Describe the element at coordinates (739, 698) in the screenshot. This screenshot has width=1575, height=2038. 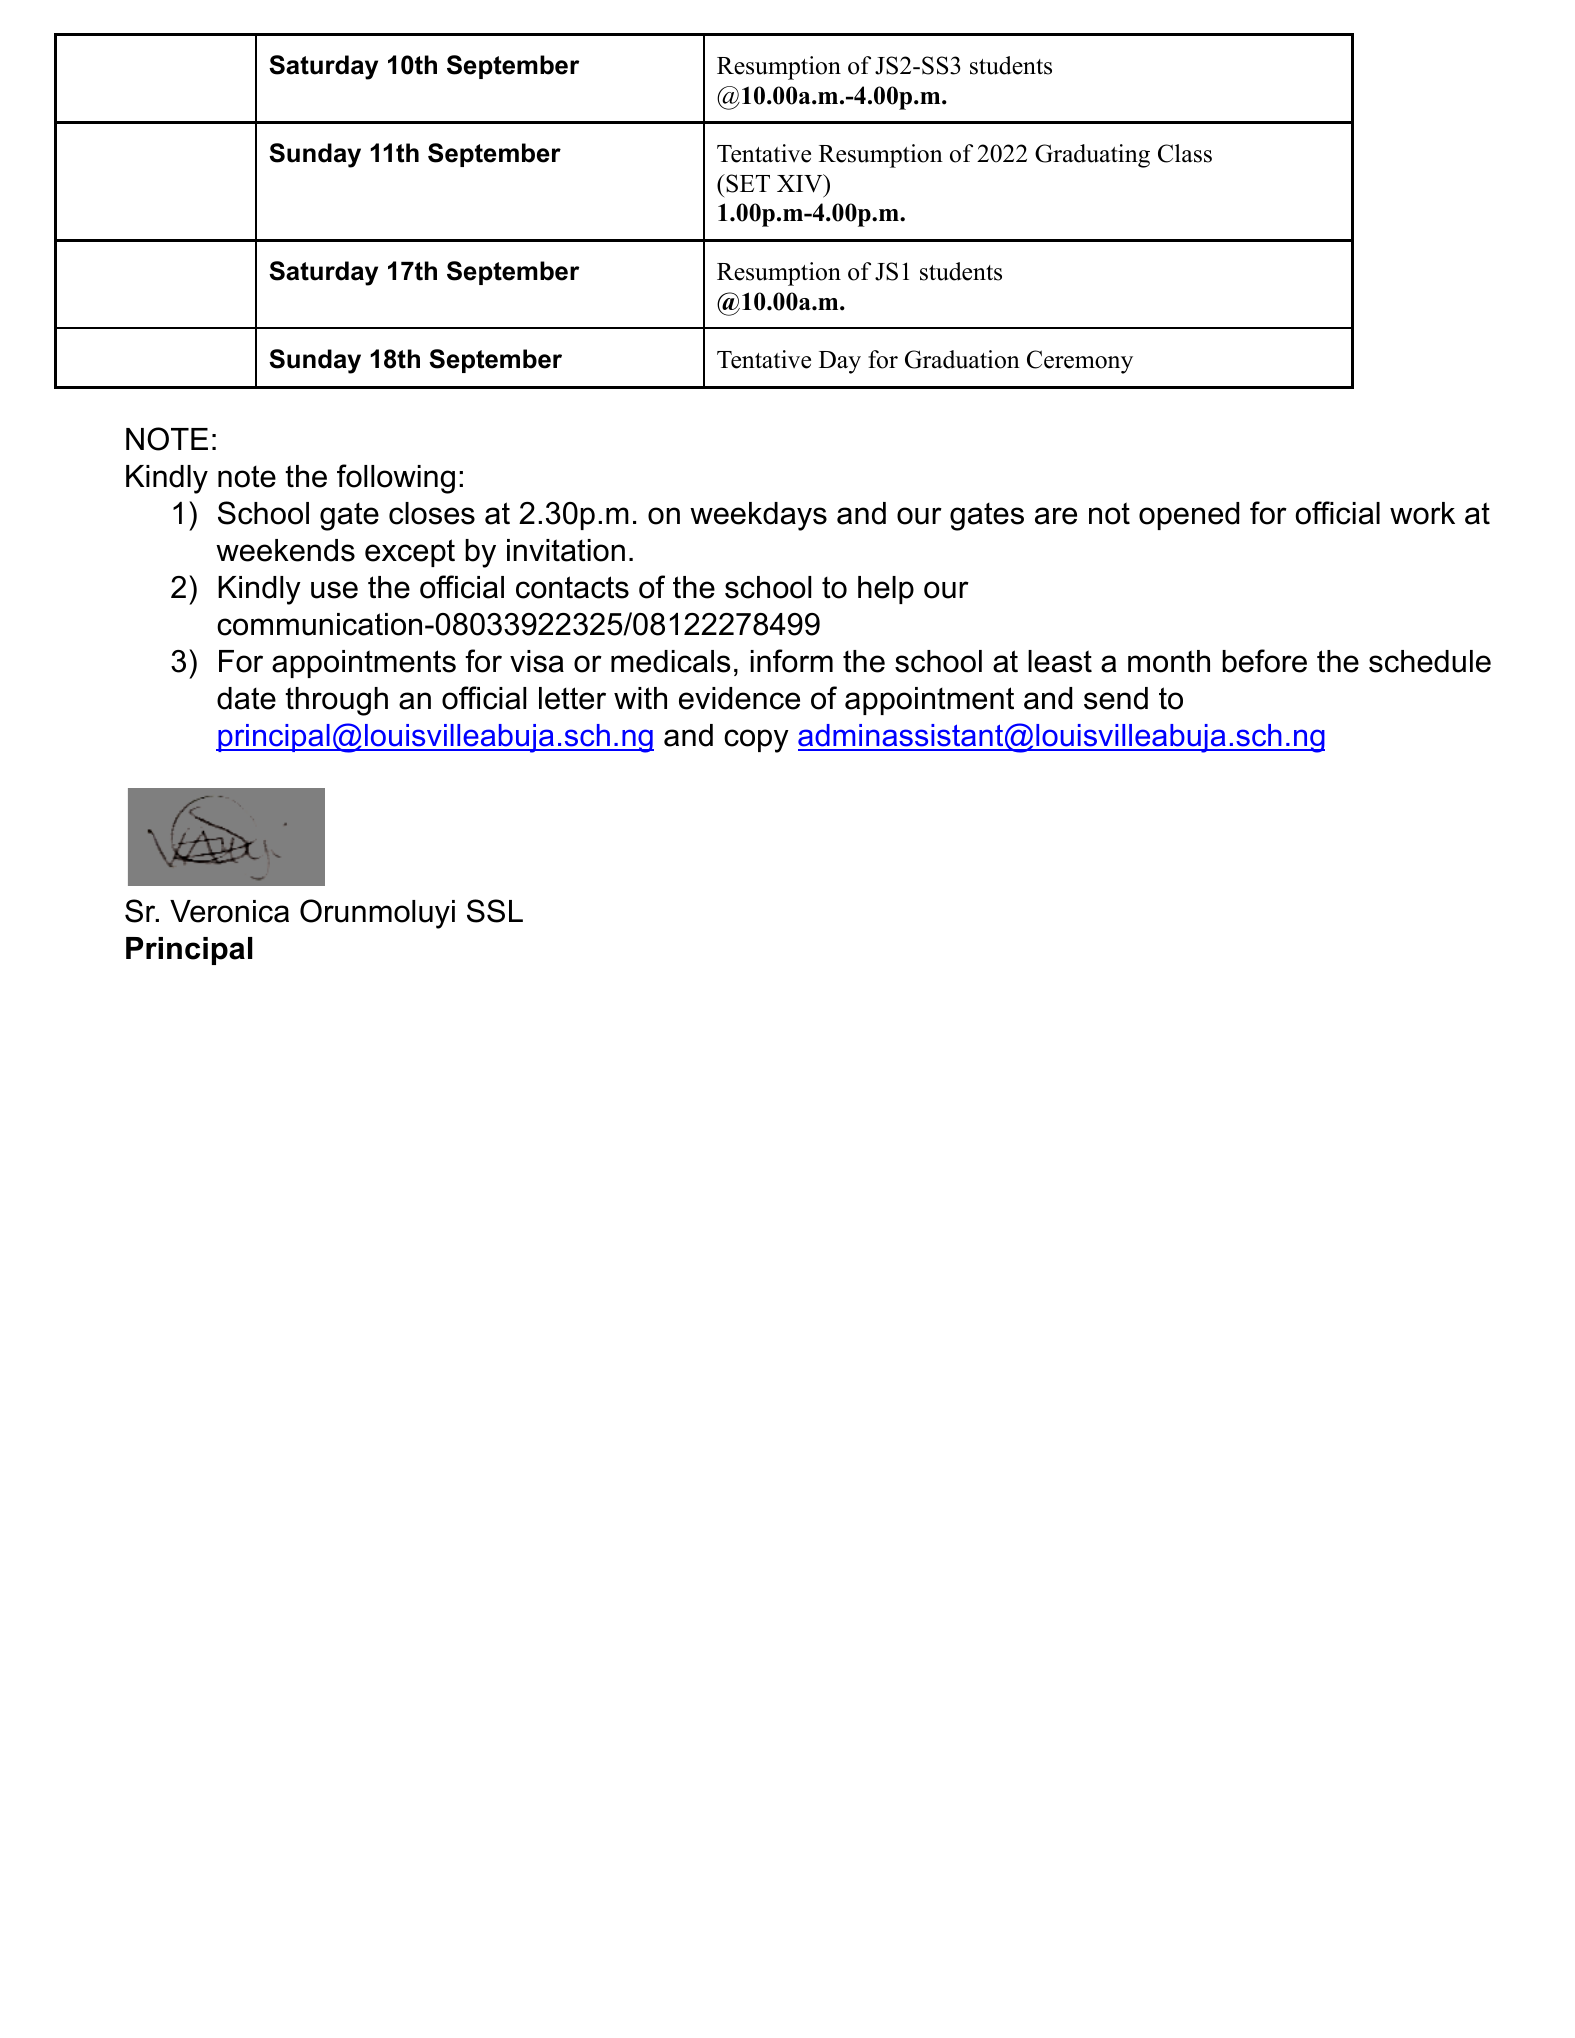
I see `evidence` at that location.
